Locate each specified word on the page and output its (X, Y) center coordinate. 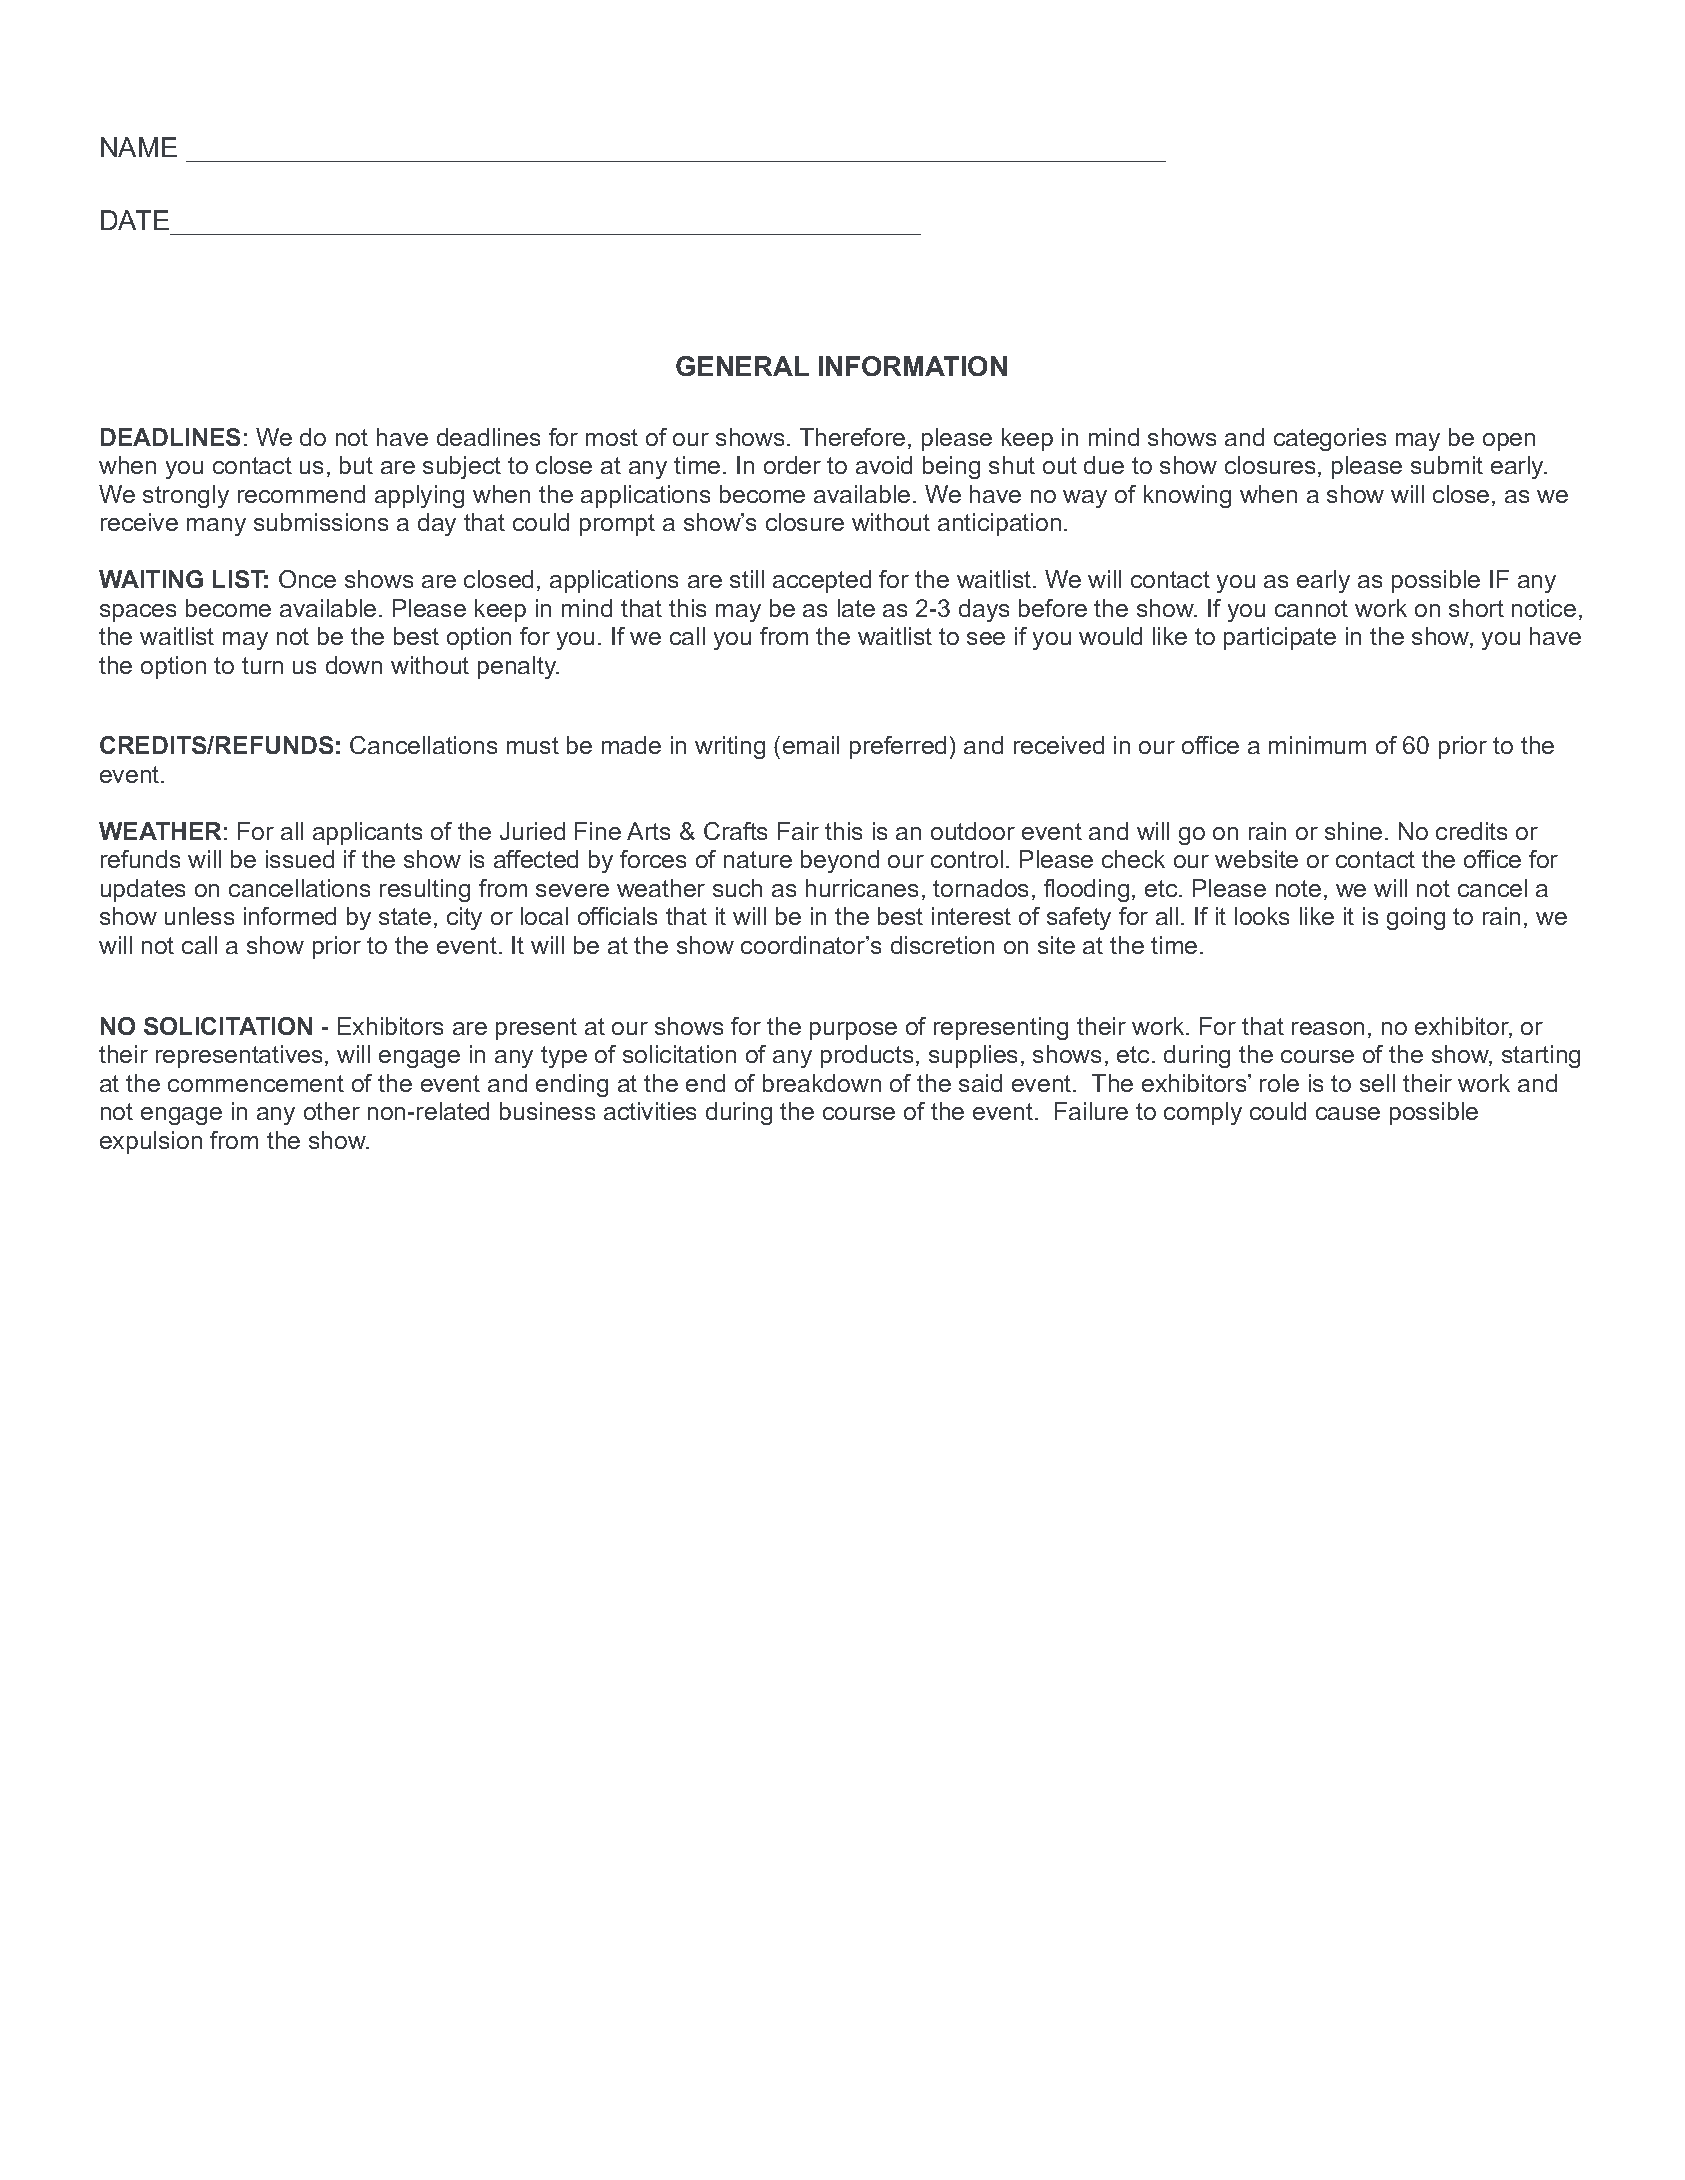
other (332, 1111)
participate (1280, 638)
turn (262, 665)
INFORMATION (913, 366)
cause (1348, 1113)
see (986, 638)
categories (1330, 439)
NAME (139, 147)
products (867, 1056)
